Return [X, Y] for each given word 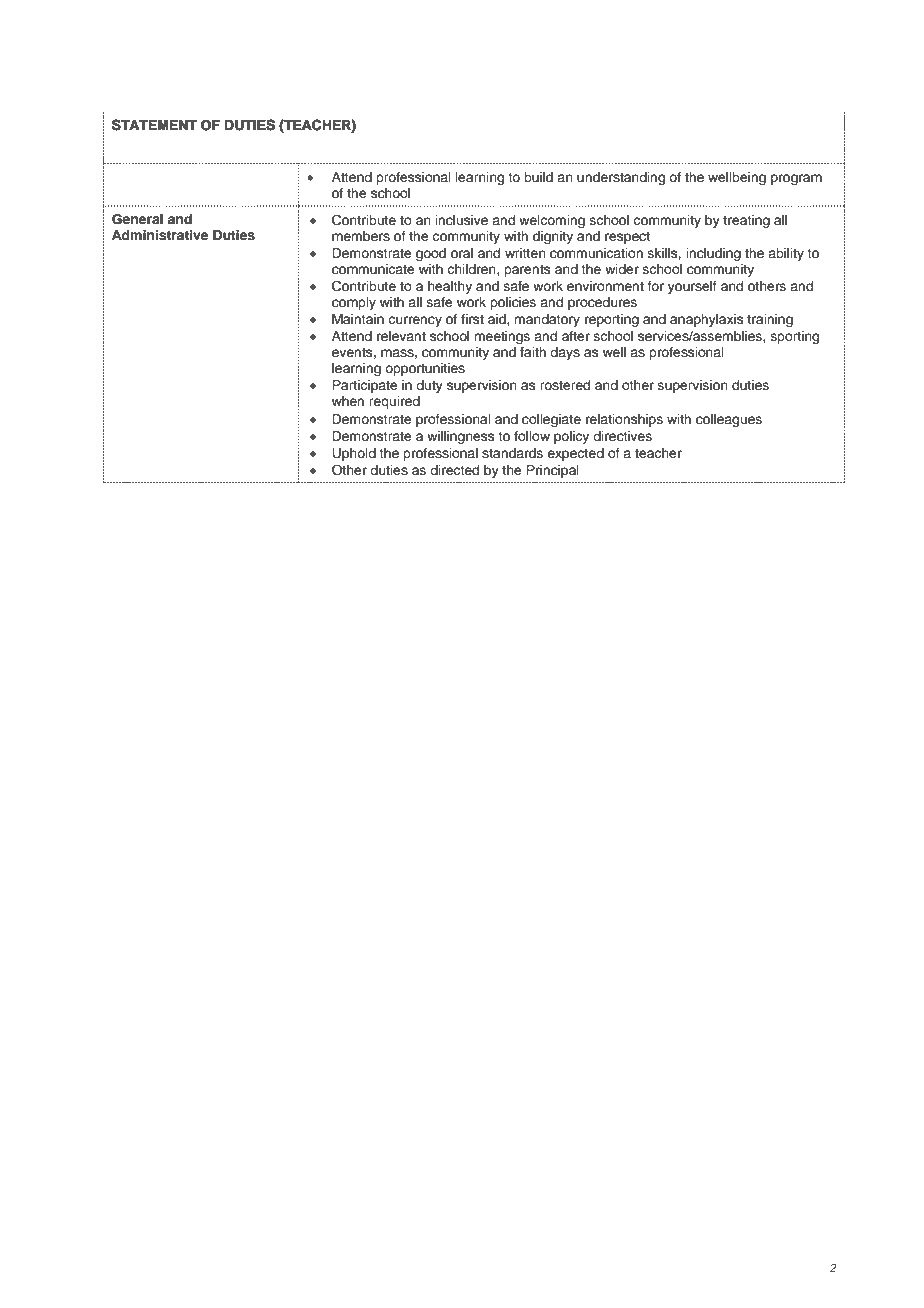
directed [454, 470]
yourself [692, 287]
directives [622, 436]
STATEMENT [154, 125]
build [538, 177]
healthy [450, 287]
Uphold [354, 454]
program [796, 179]
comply [354, 303]
